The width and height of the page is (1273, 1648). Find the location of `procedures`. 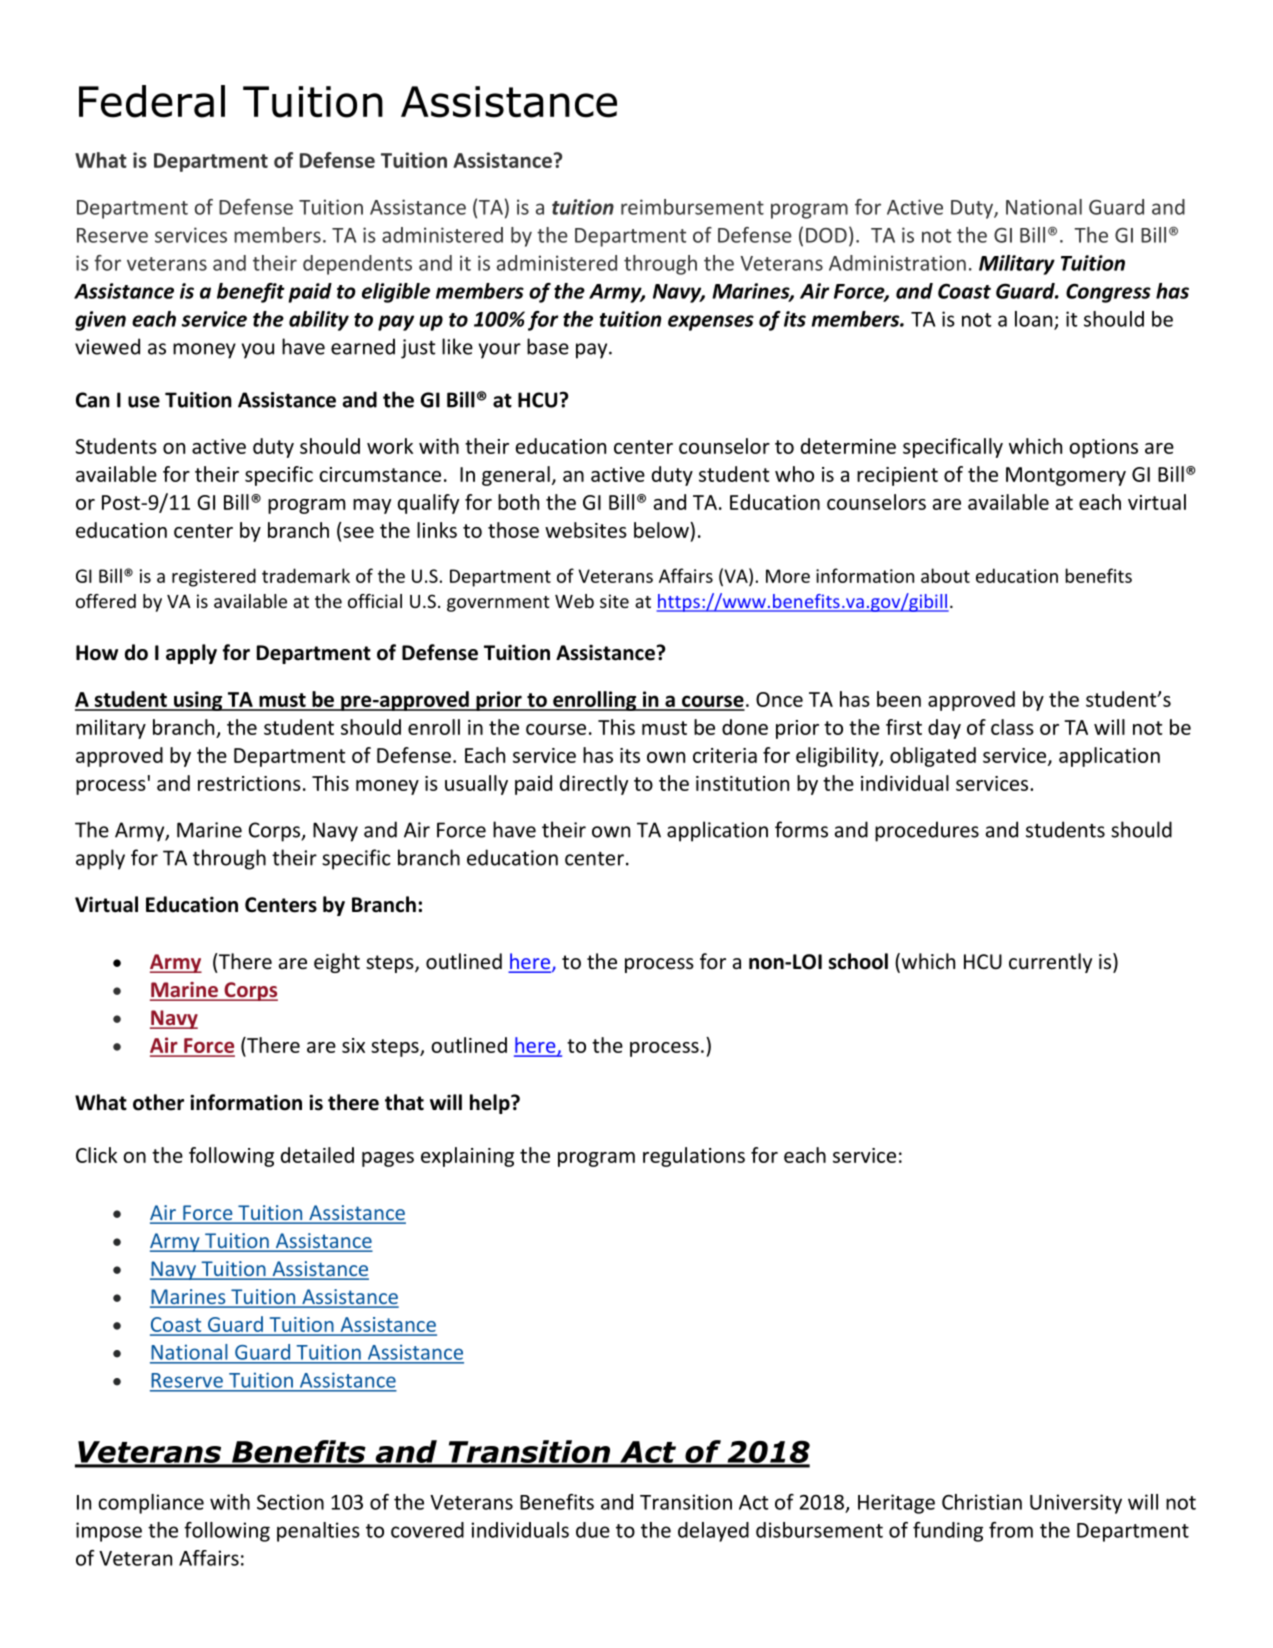

procedures is located at coordinates (927, 831).
